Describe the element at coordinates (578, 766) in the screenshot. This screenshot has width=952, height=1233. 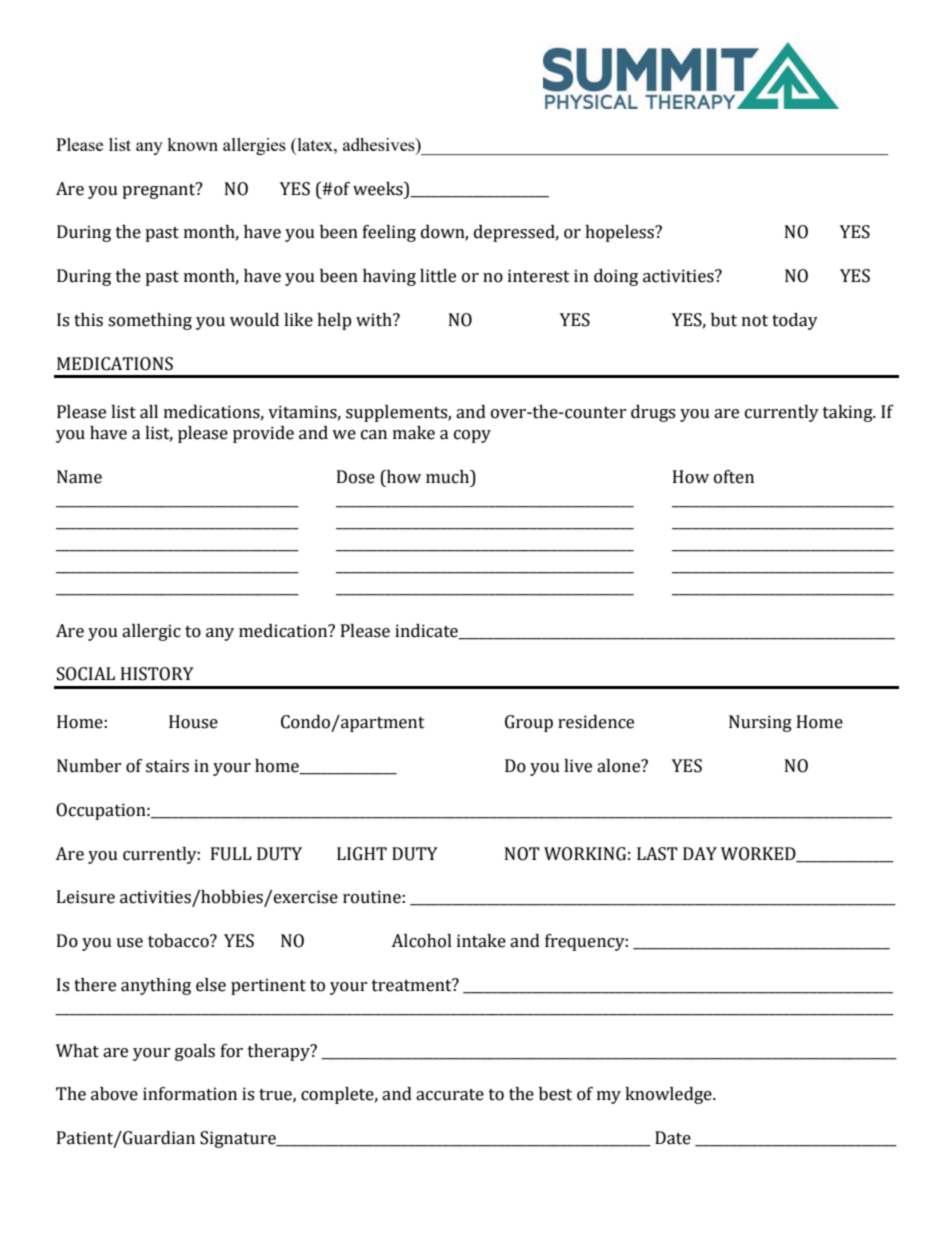
I see `live` at that location.
